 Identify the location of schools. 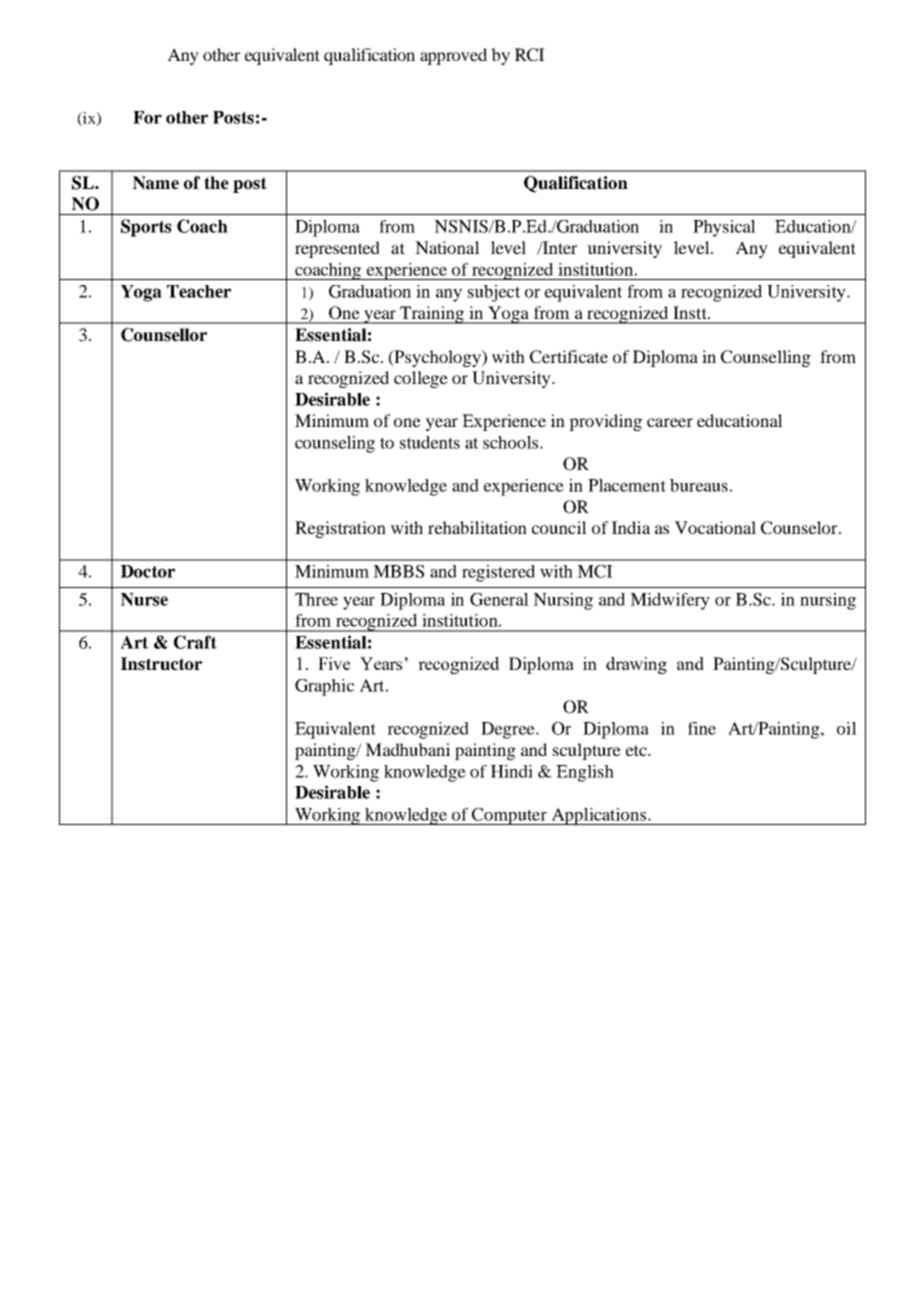
(512, 442).
